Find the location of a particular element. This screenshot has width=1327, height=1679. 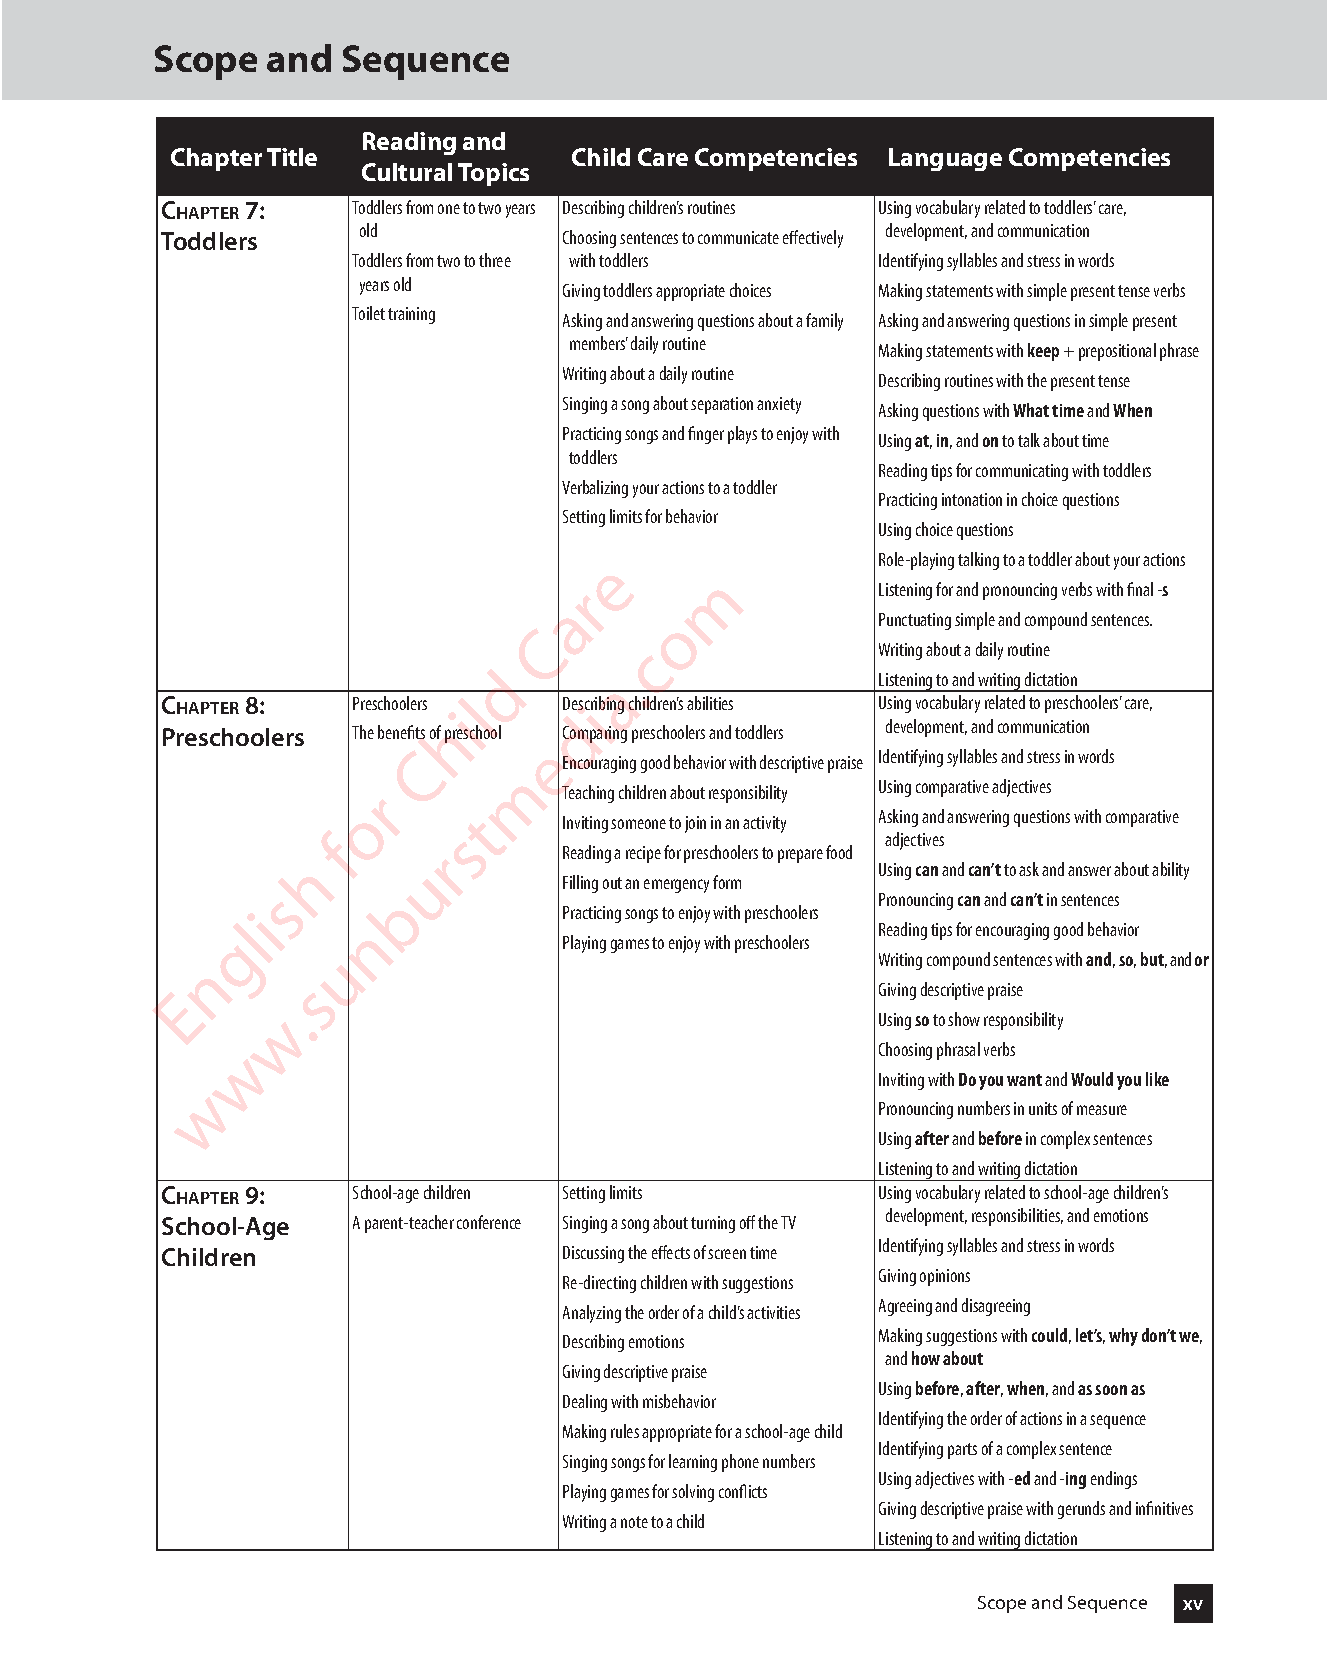

Language is located at coordinates (945, 159).
